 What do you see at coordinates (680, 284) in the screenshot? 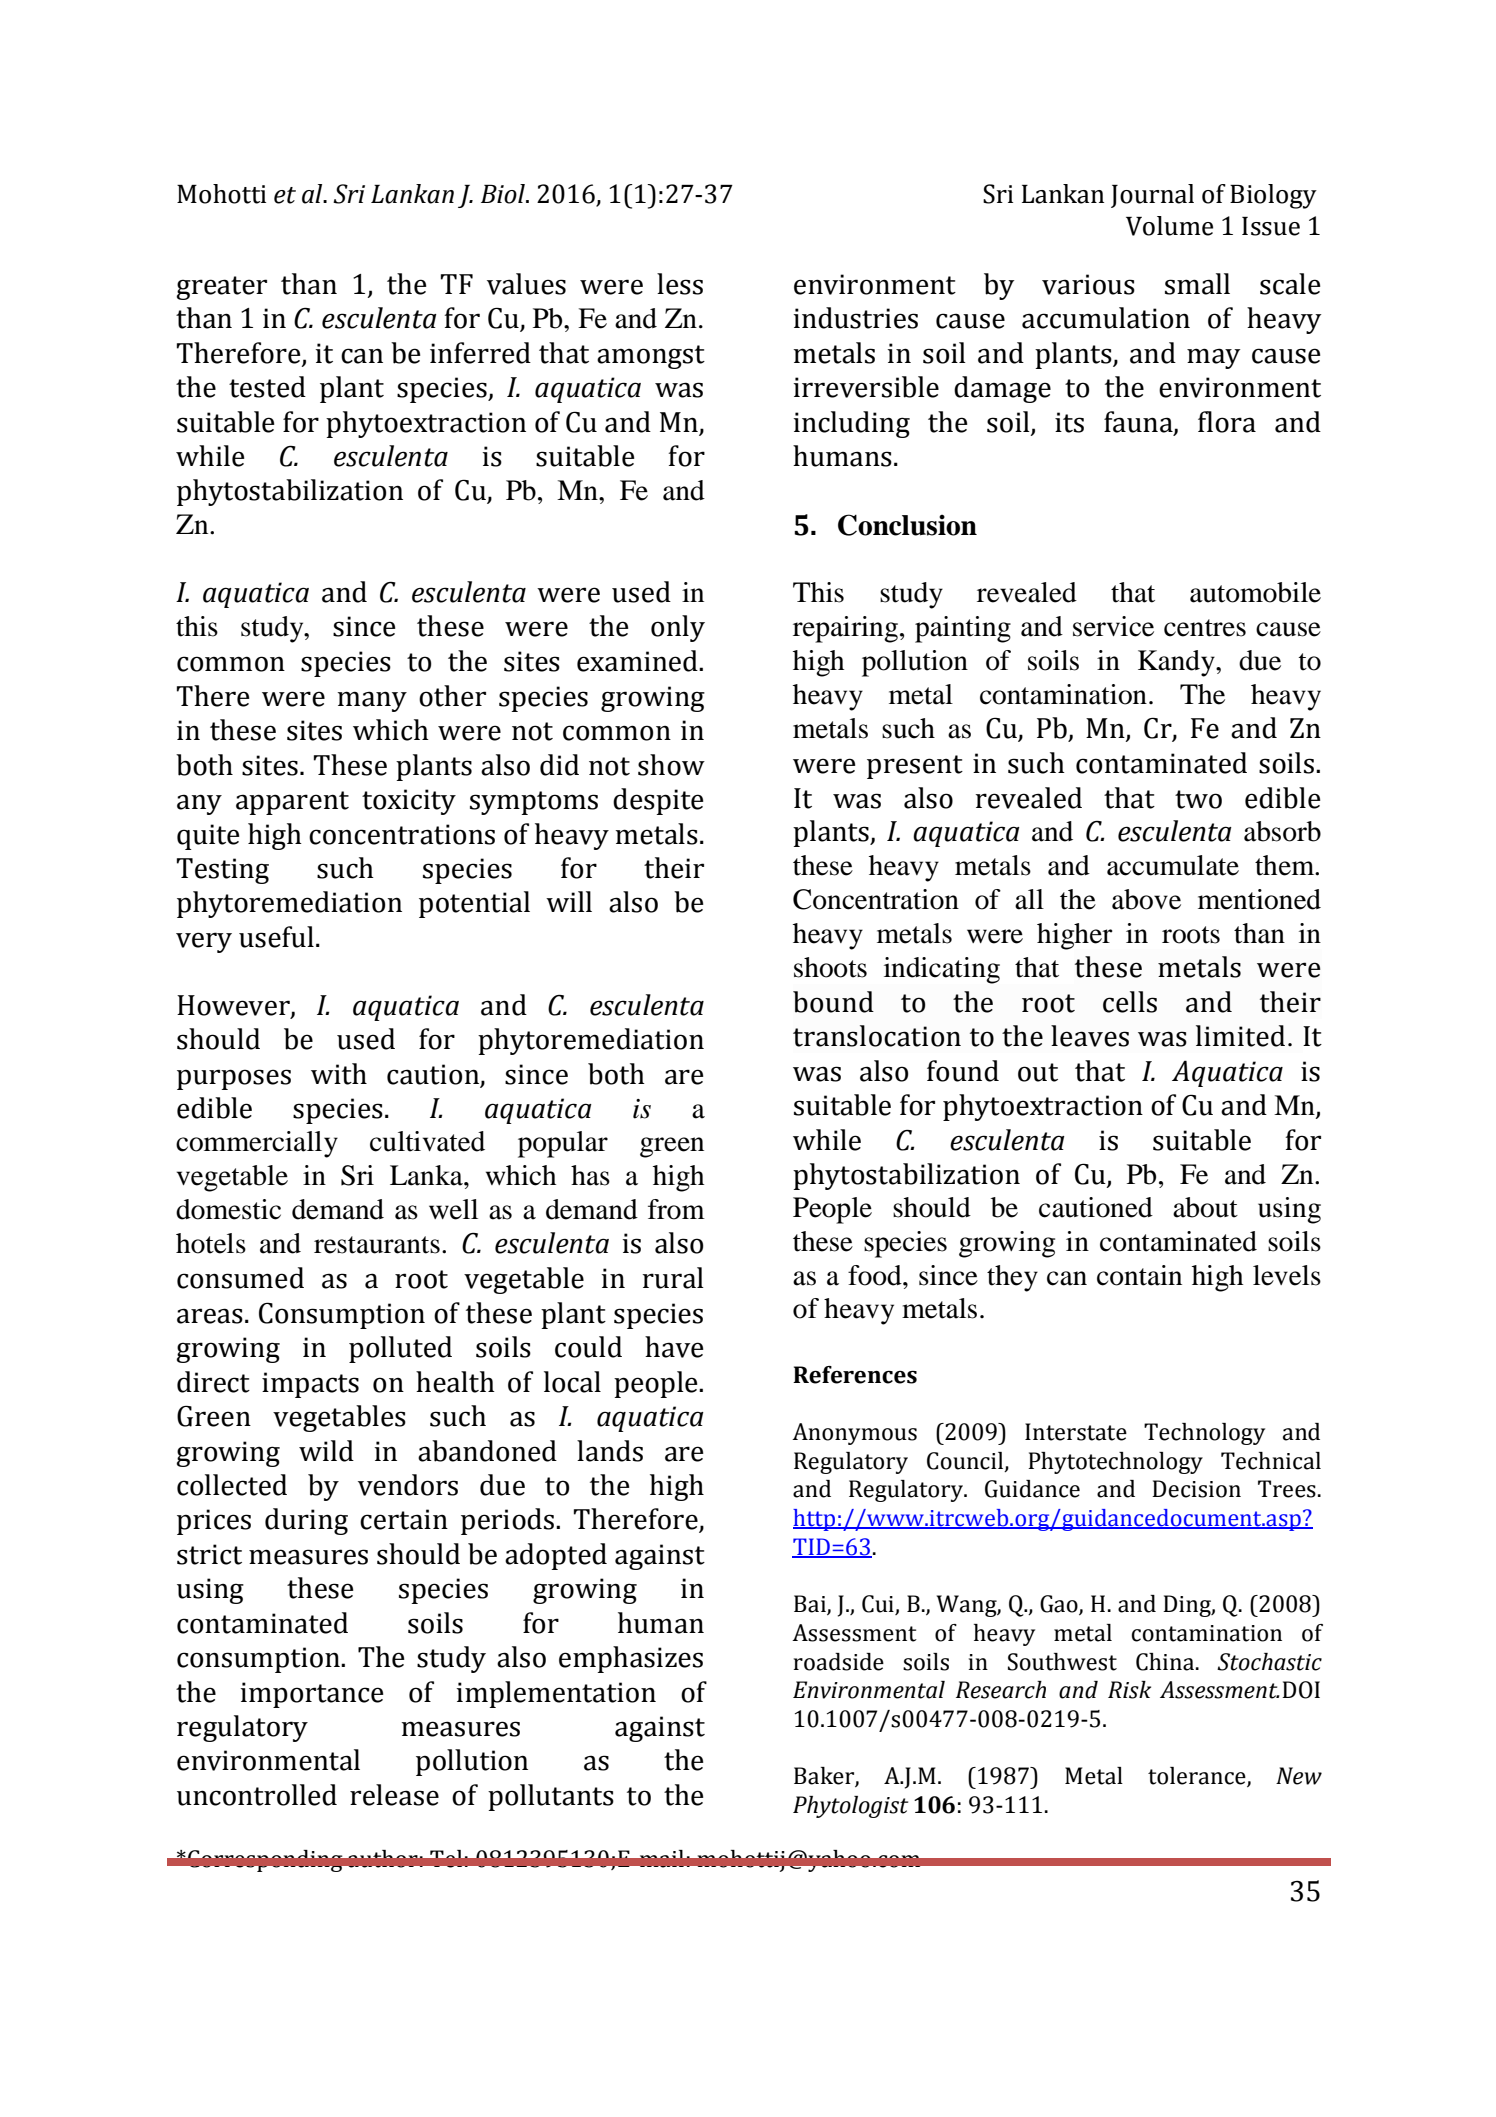
I see `less` at bounding box center [680, 284].
